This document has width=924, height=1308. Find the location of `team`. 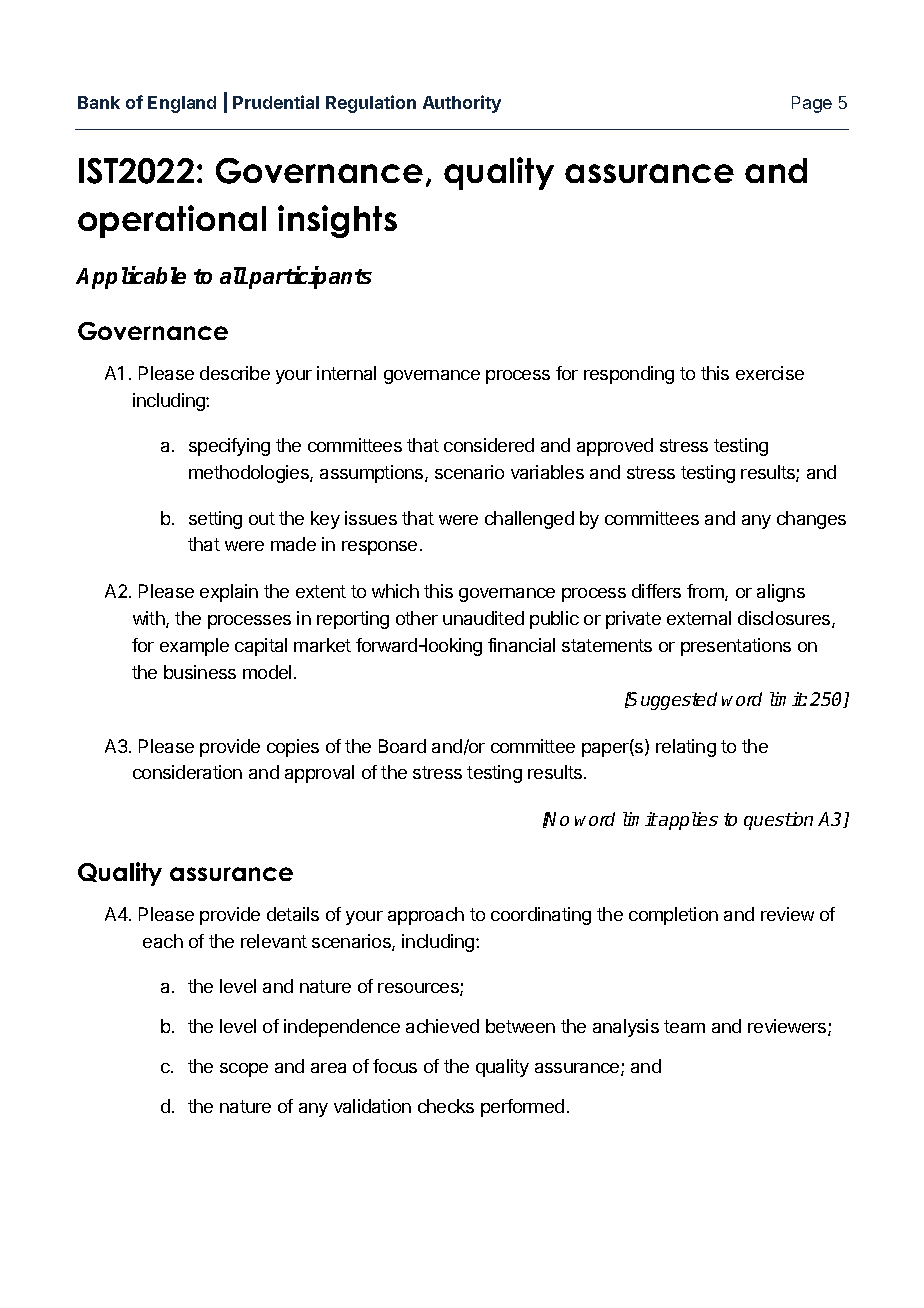

team is located at coordinates (684, 1026).
